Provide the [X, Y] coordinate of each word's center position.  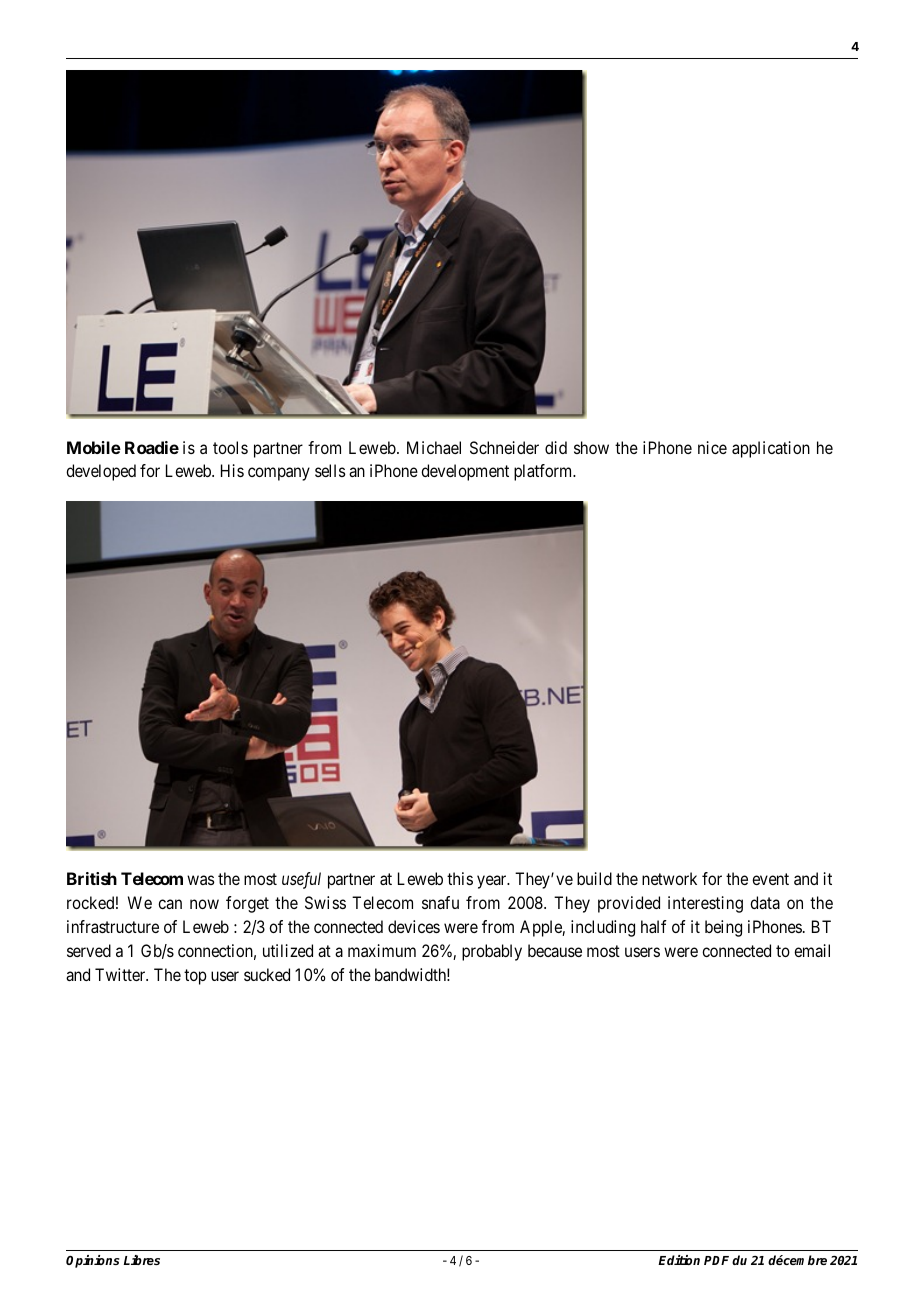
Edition [679, 1260]
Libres [142, 1260]
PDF [716, 1260]
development [465, 472]
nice [712, 447]
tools [230, 447]
